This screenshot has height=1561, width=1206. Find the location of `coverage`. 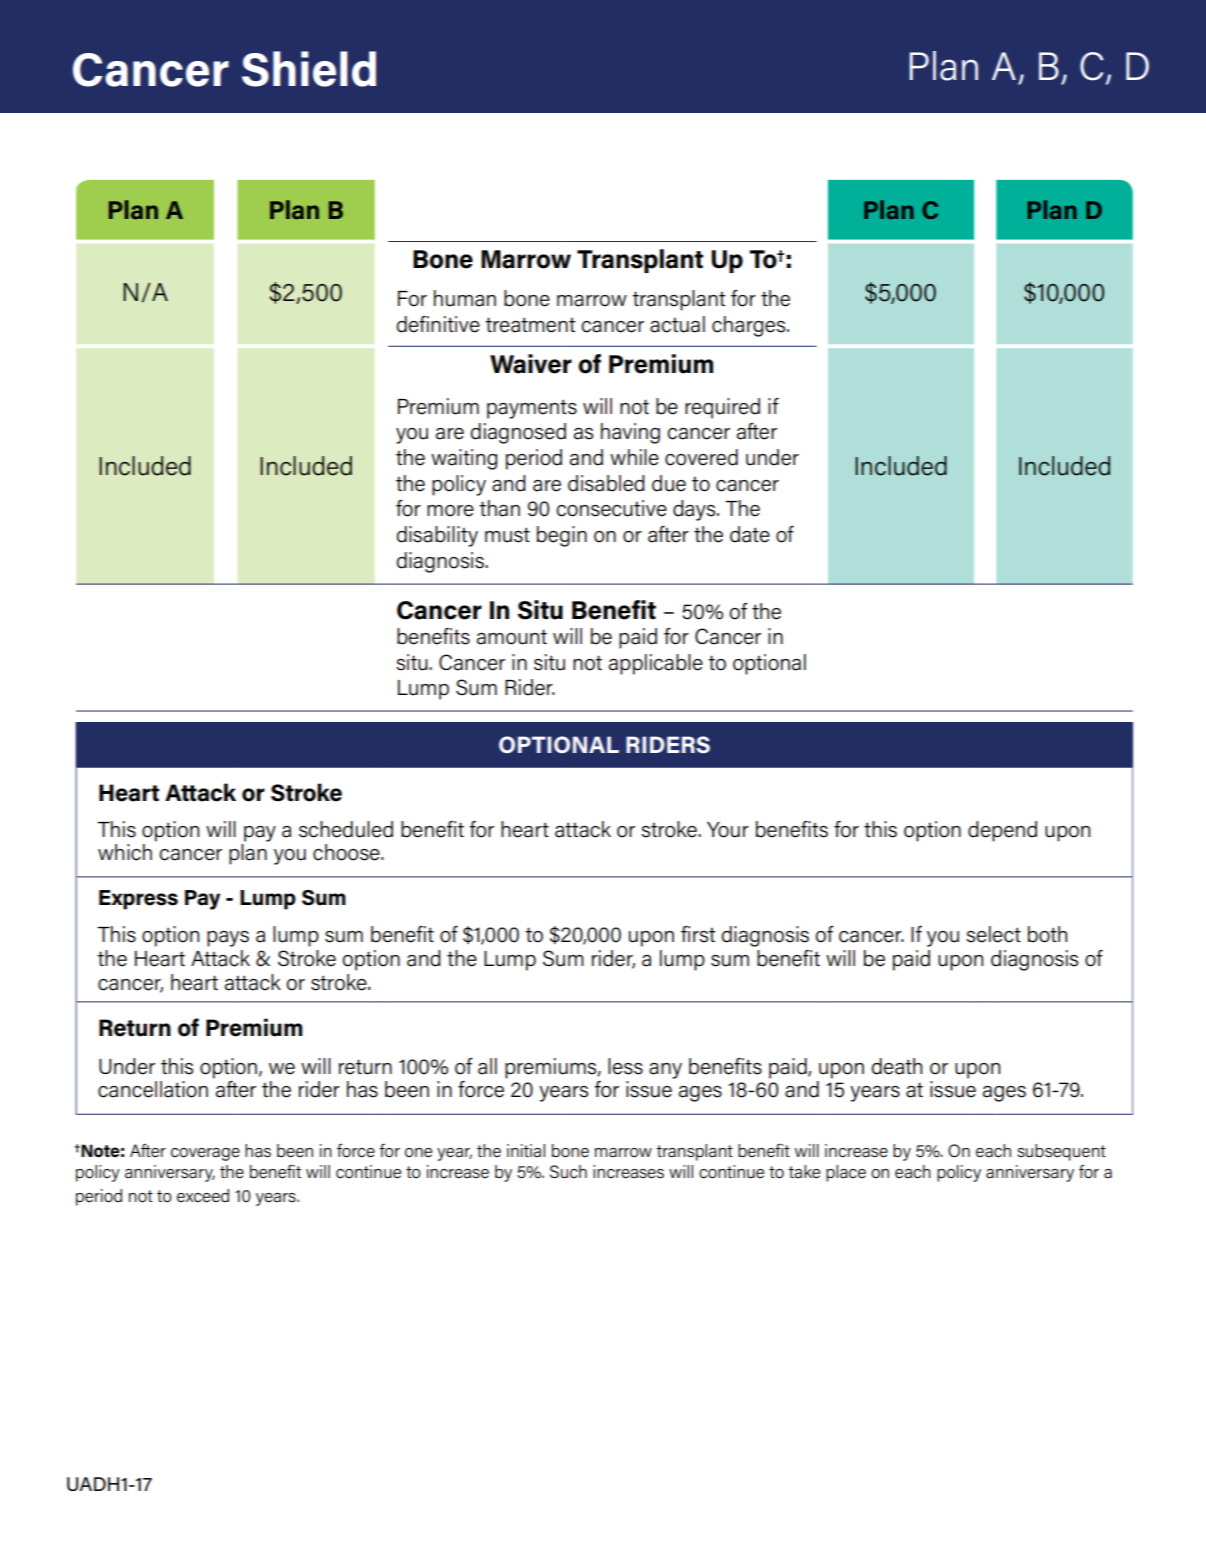

coverage is located at coordinates (205, 1154).
